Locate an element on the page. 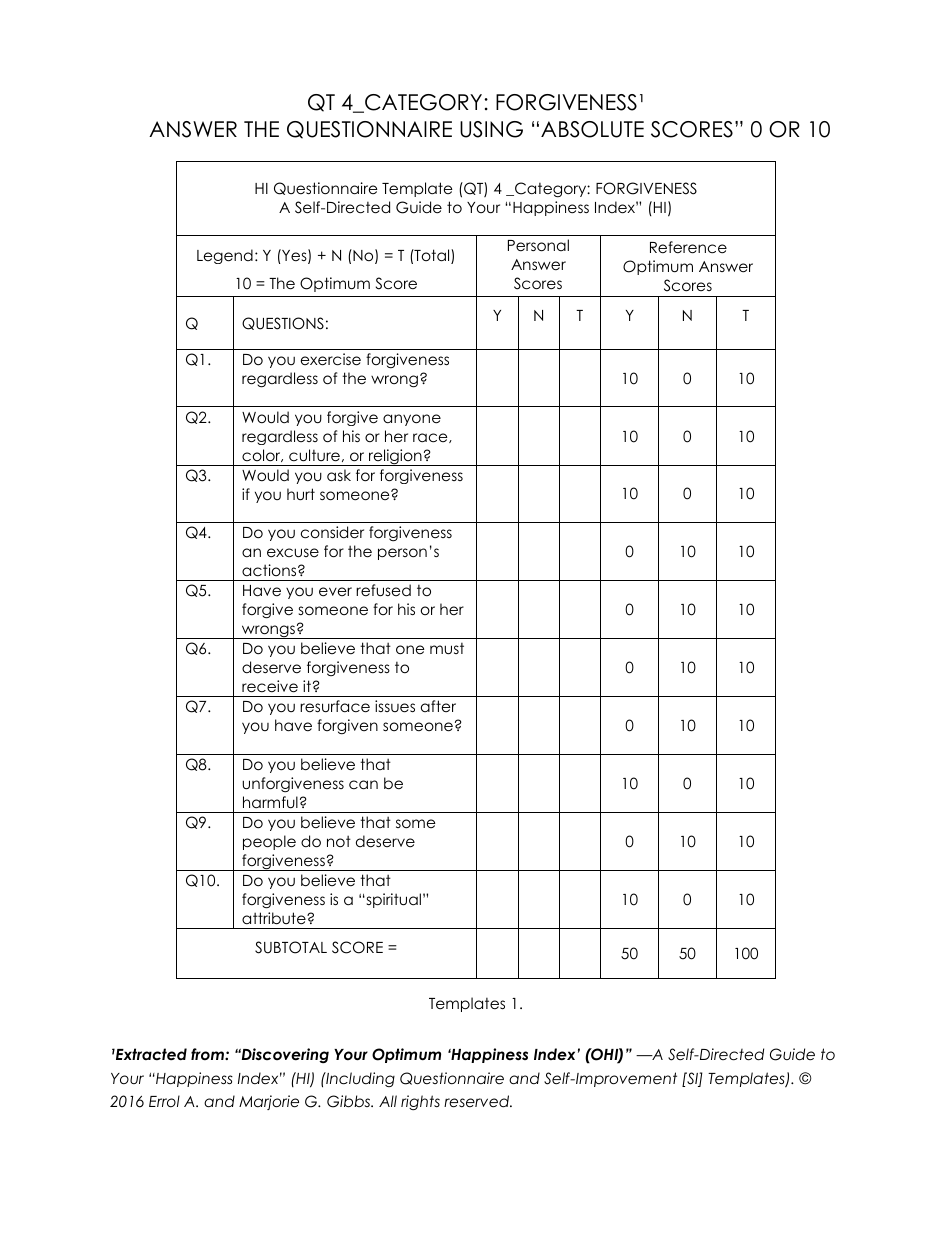 This image has height=1233, width=952. rights is located at coordinates (420, 1102).
